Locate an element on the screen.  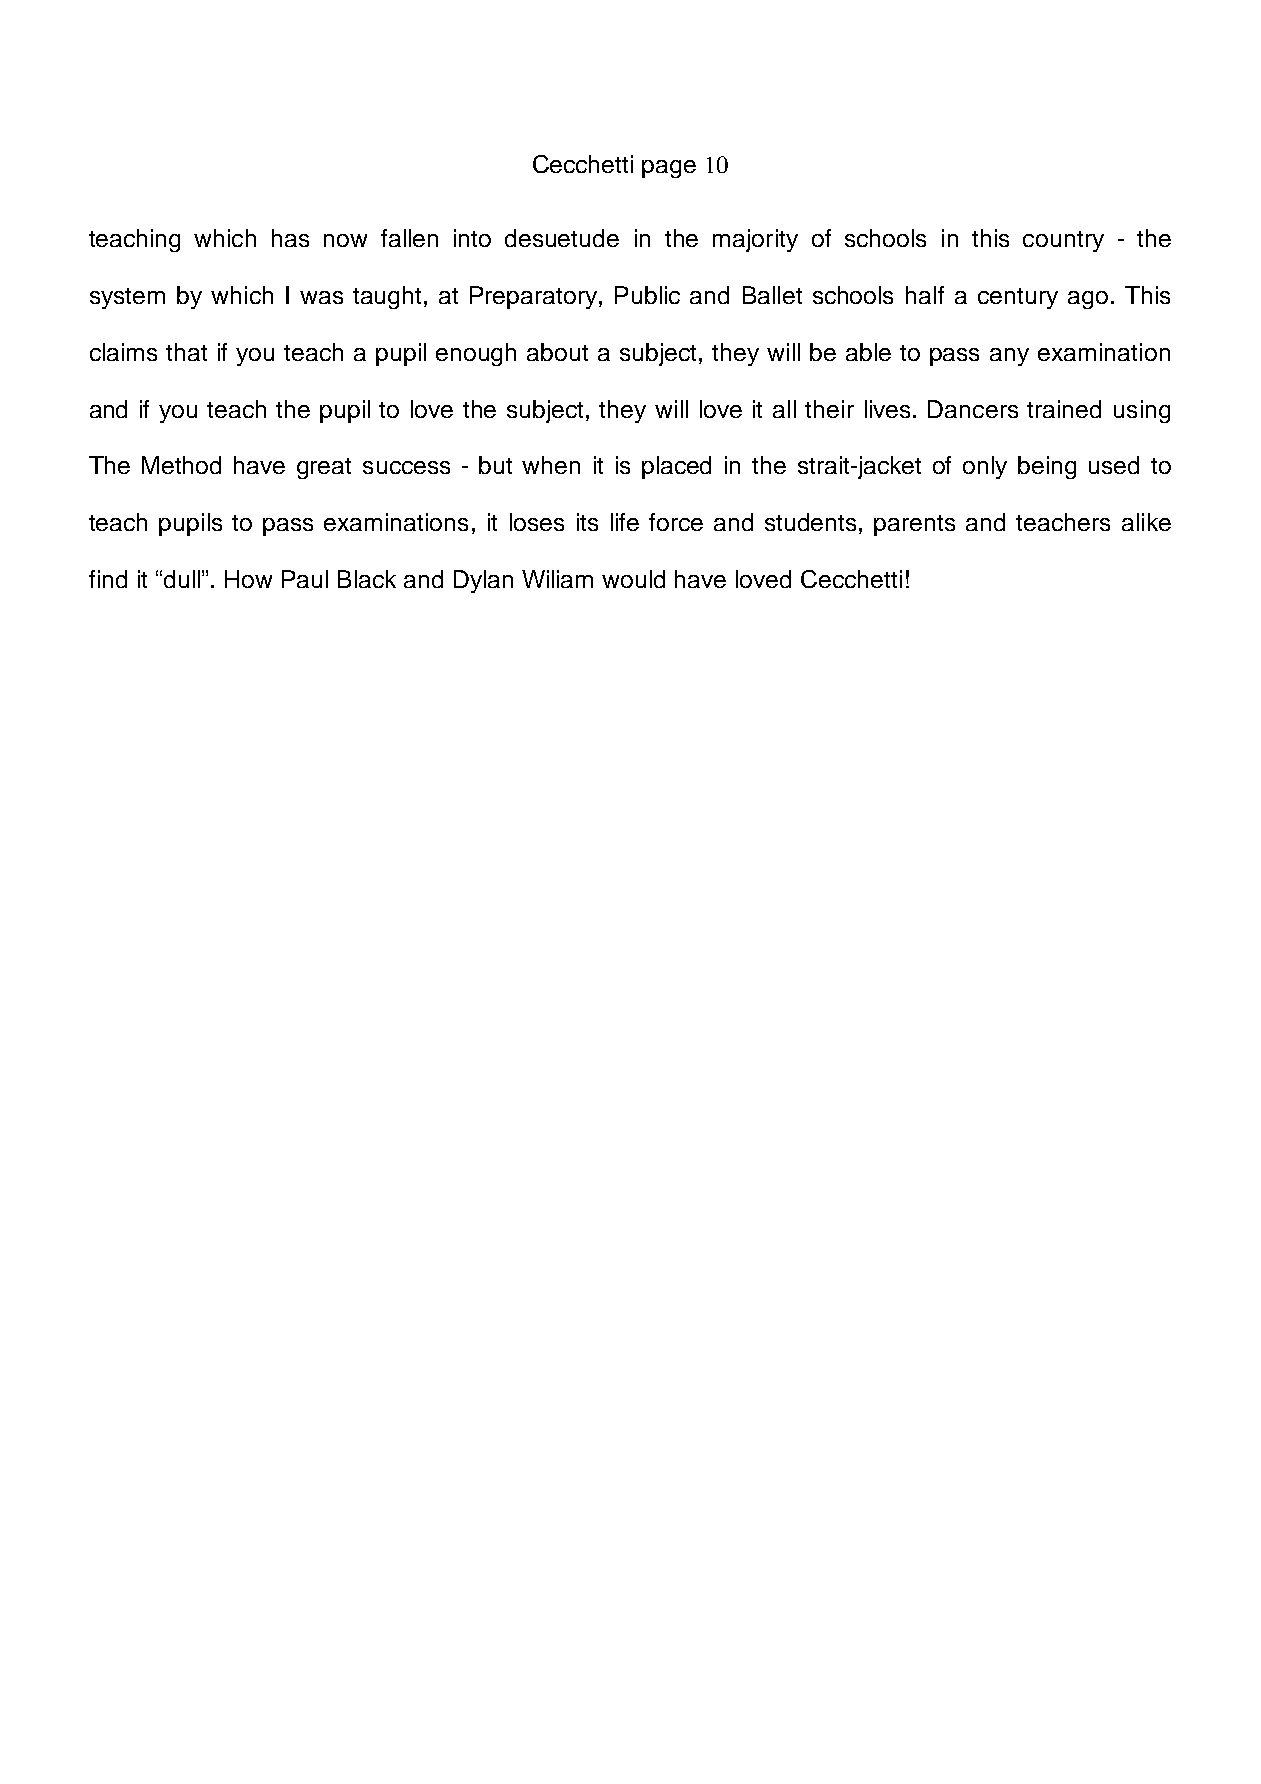
has is located at coordinates (290, 238).
